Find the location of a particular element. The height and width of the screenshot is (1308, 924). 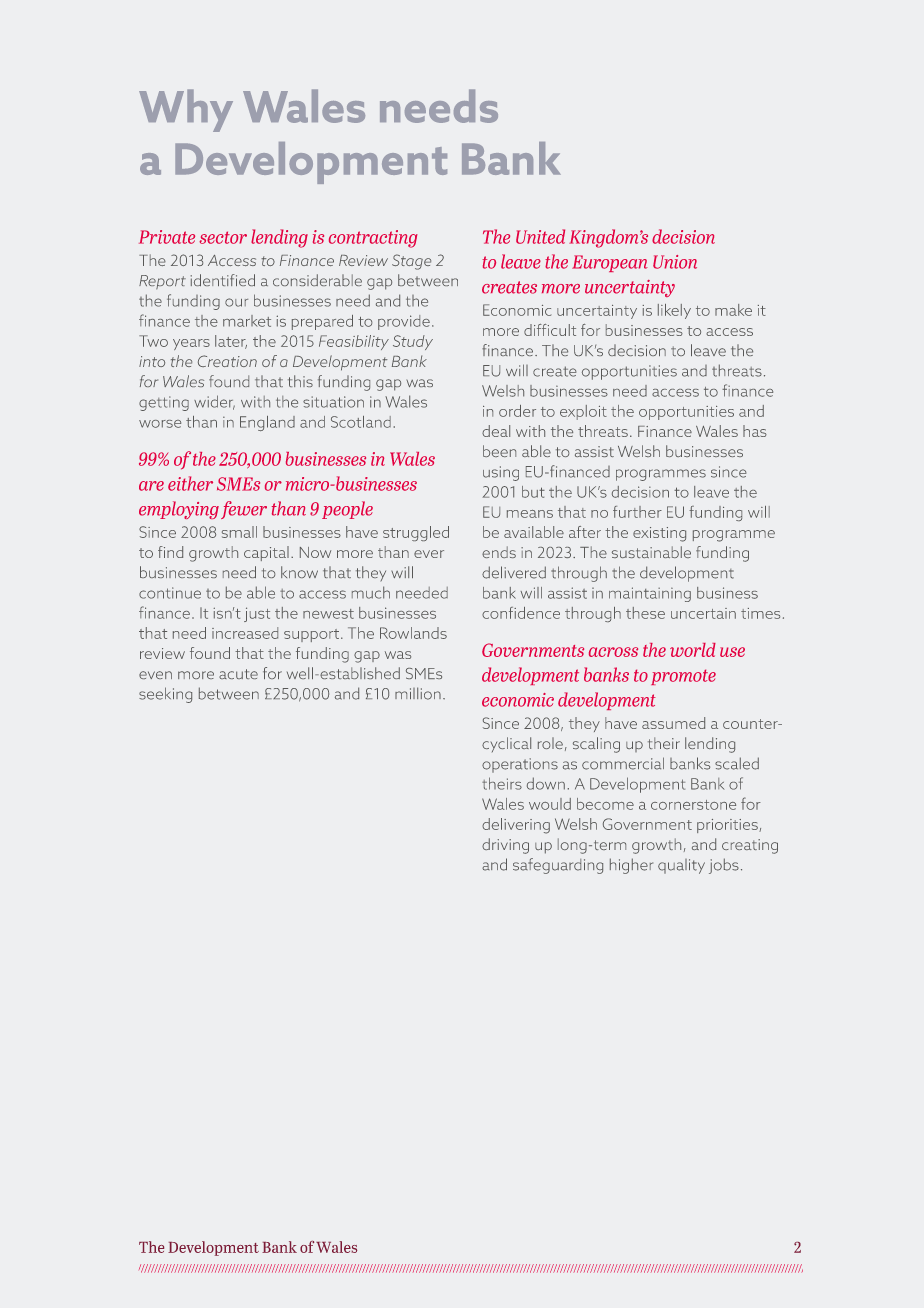

driving is located at coordinates (505, 846).
